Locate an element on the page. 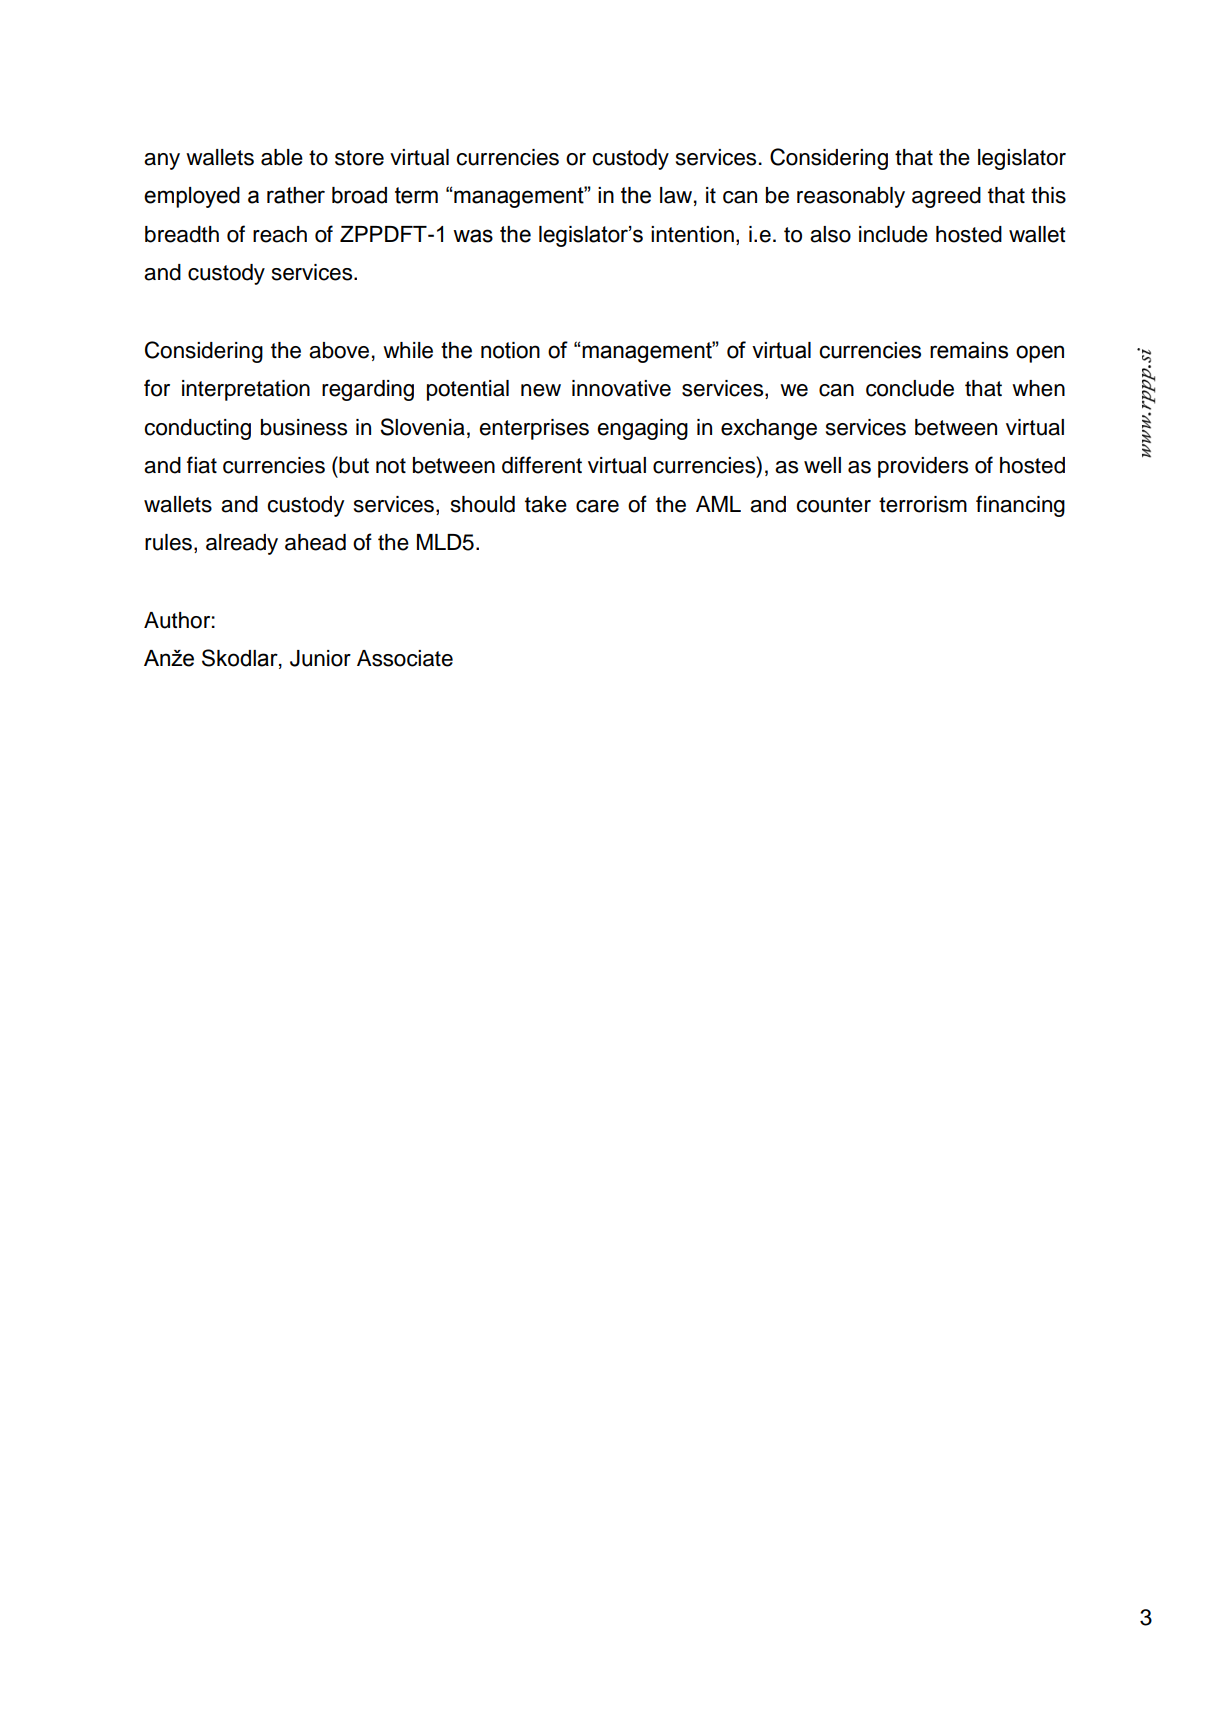 Image resolution: width=1210 pixels, height=1711 pixels. Junior is located at coordinates (320, 658).
